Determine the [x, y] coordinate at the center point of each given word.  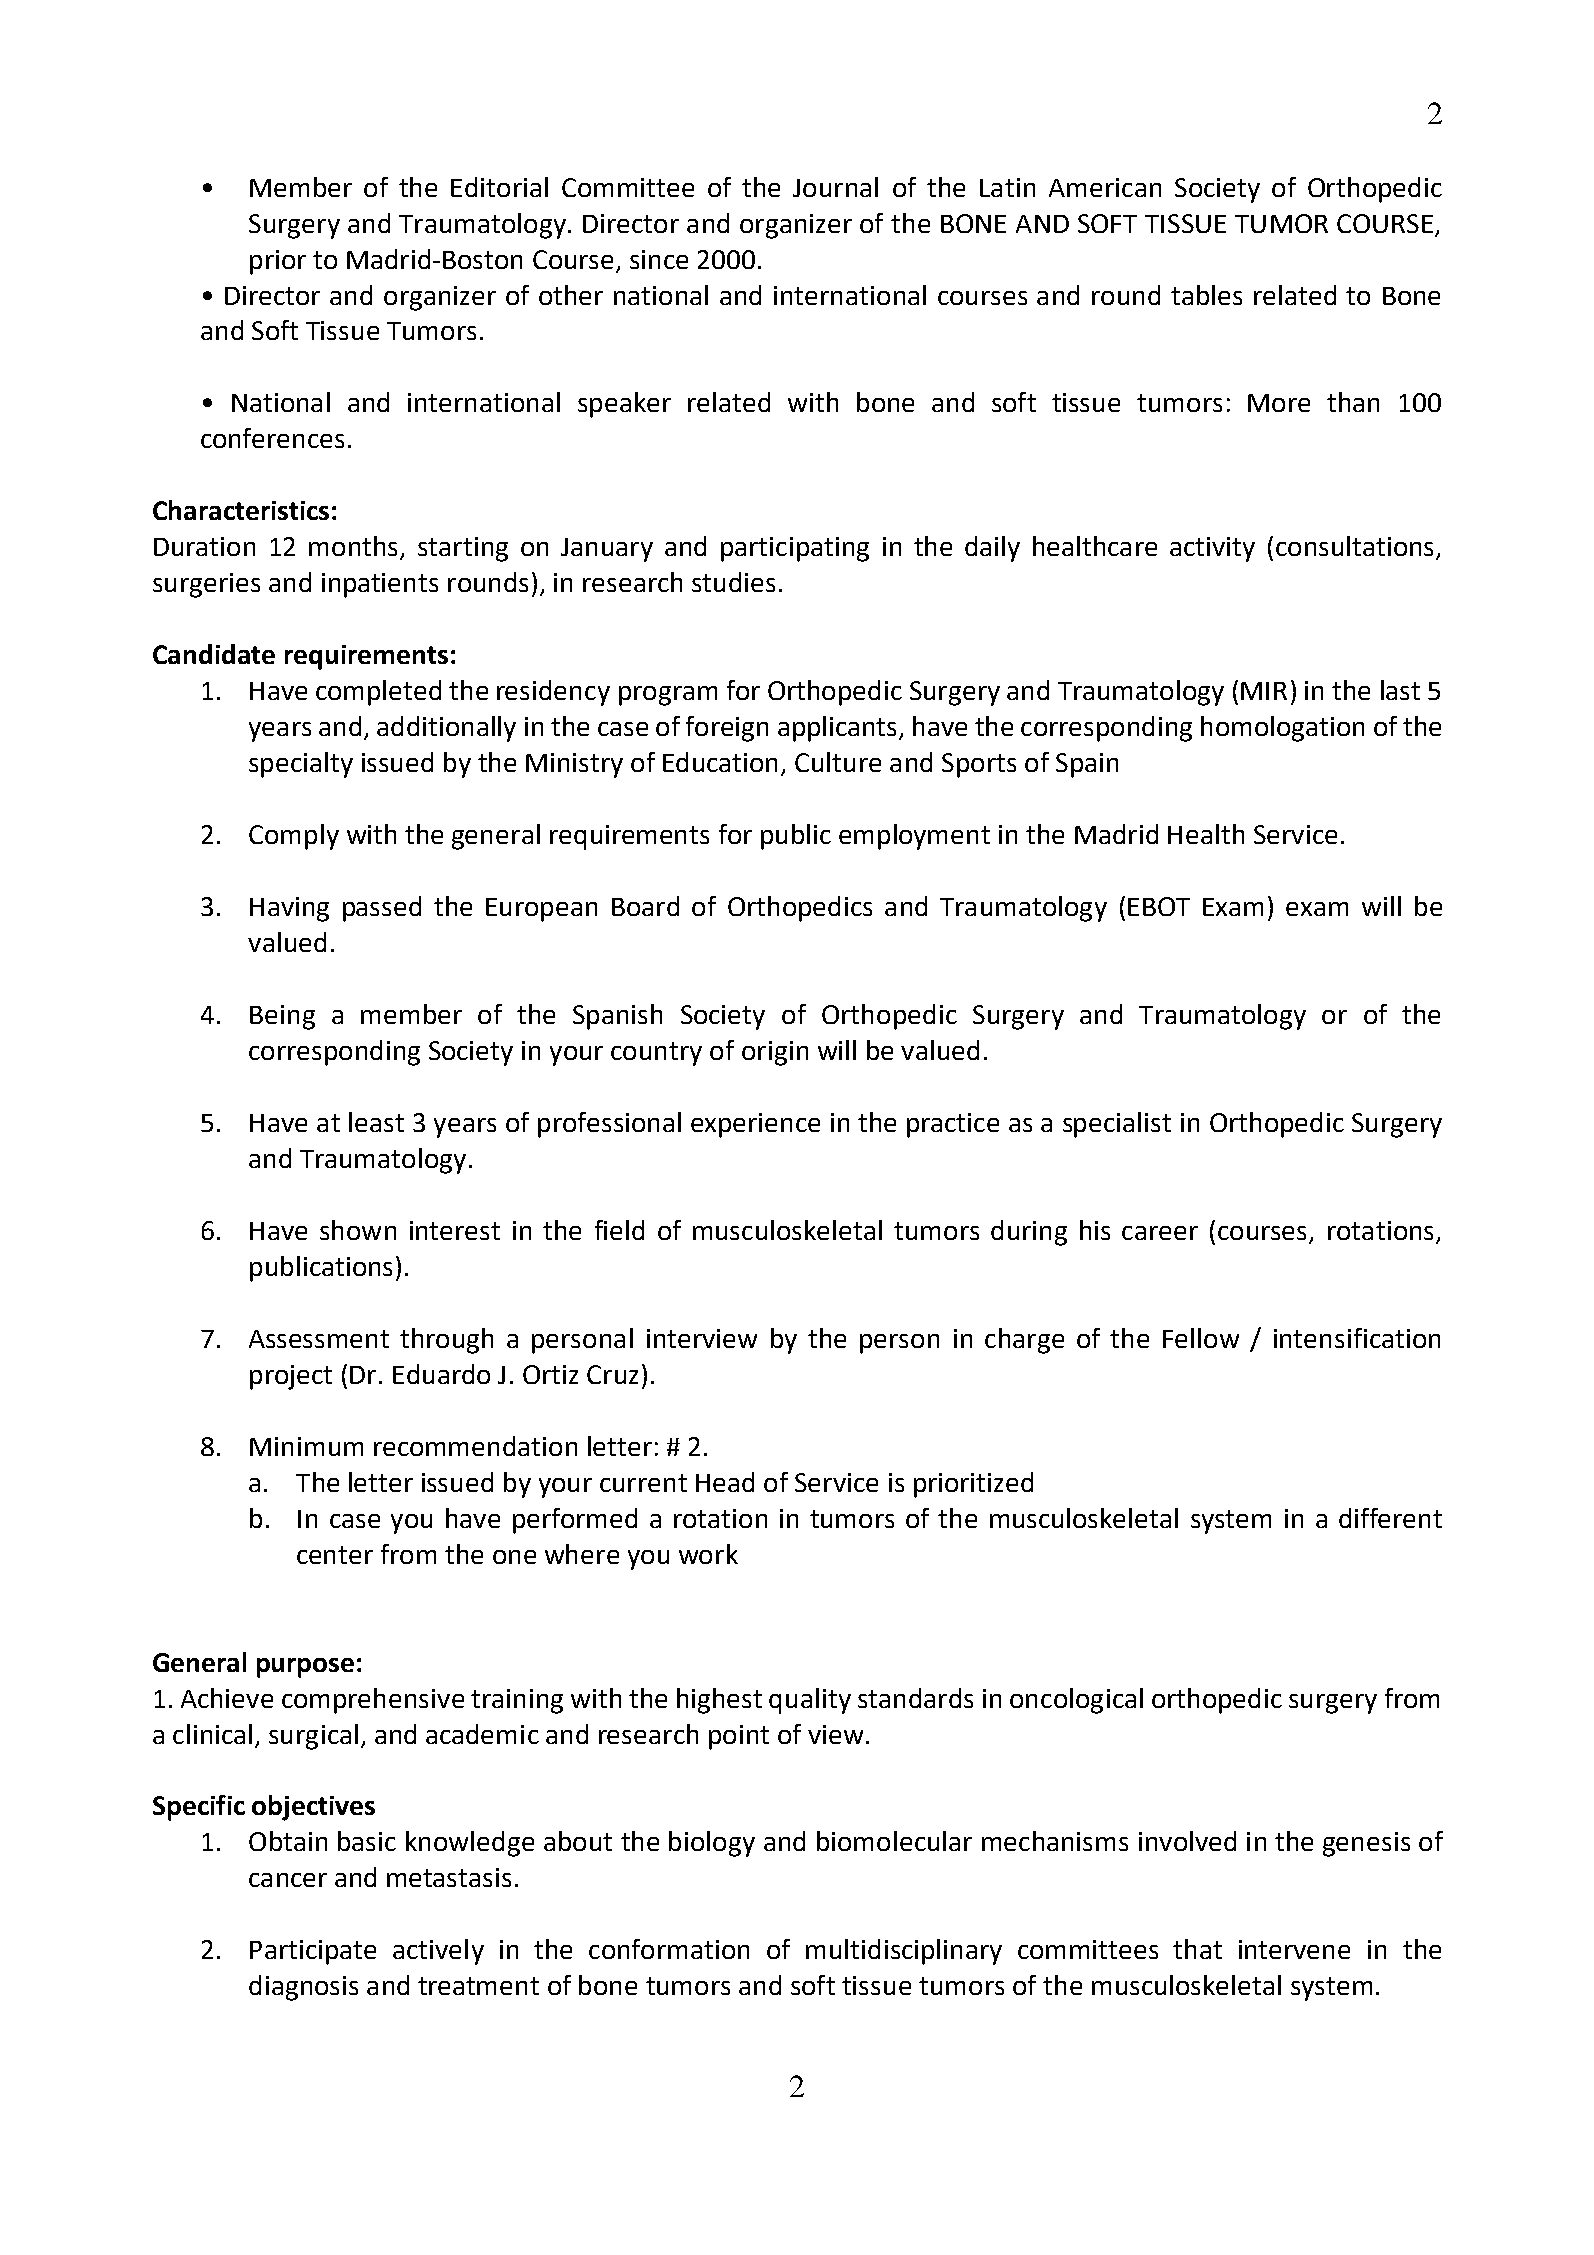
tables [1206, 295]
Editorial [499, 187]
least [376, 1122]
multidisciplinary [904, 1952]
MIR [1264, 691]
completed [378, 693]
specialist [1117, 1125]
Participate [313, 1952]
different [1390, 1518]
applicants [837, 729]
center [335, 1555]
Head [725, 1482]
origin [775, 1053]
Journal [835, 187]
